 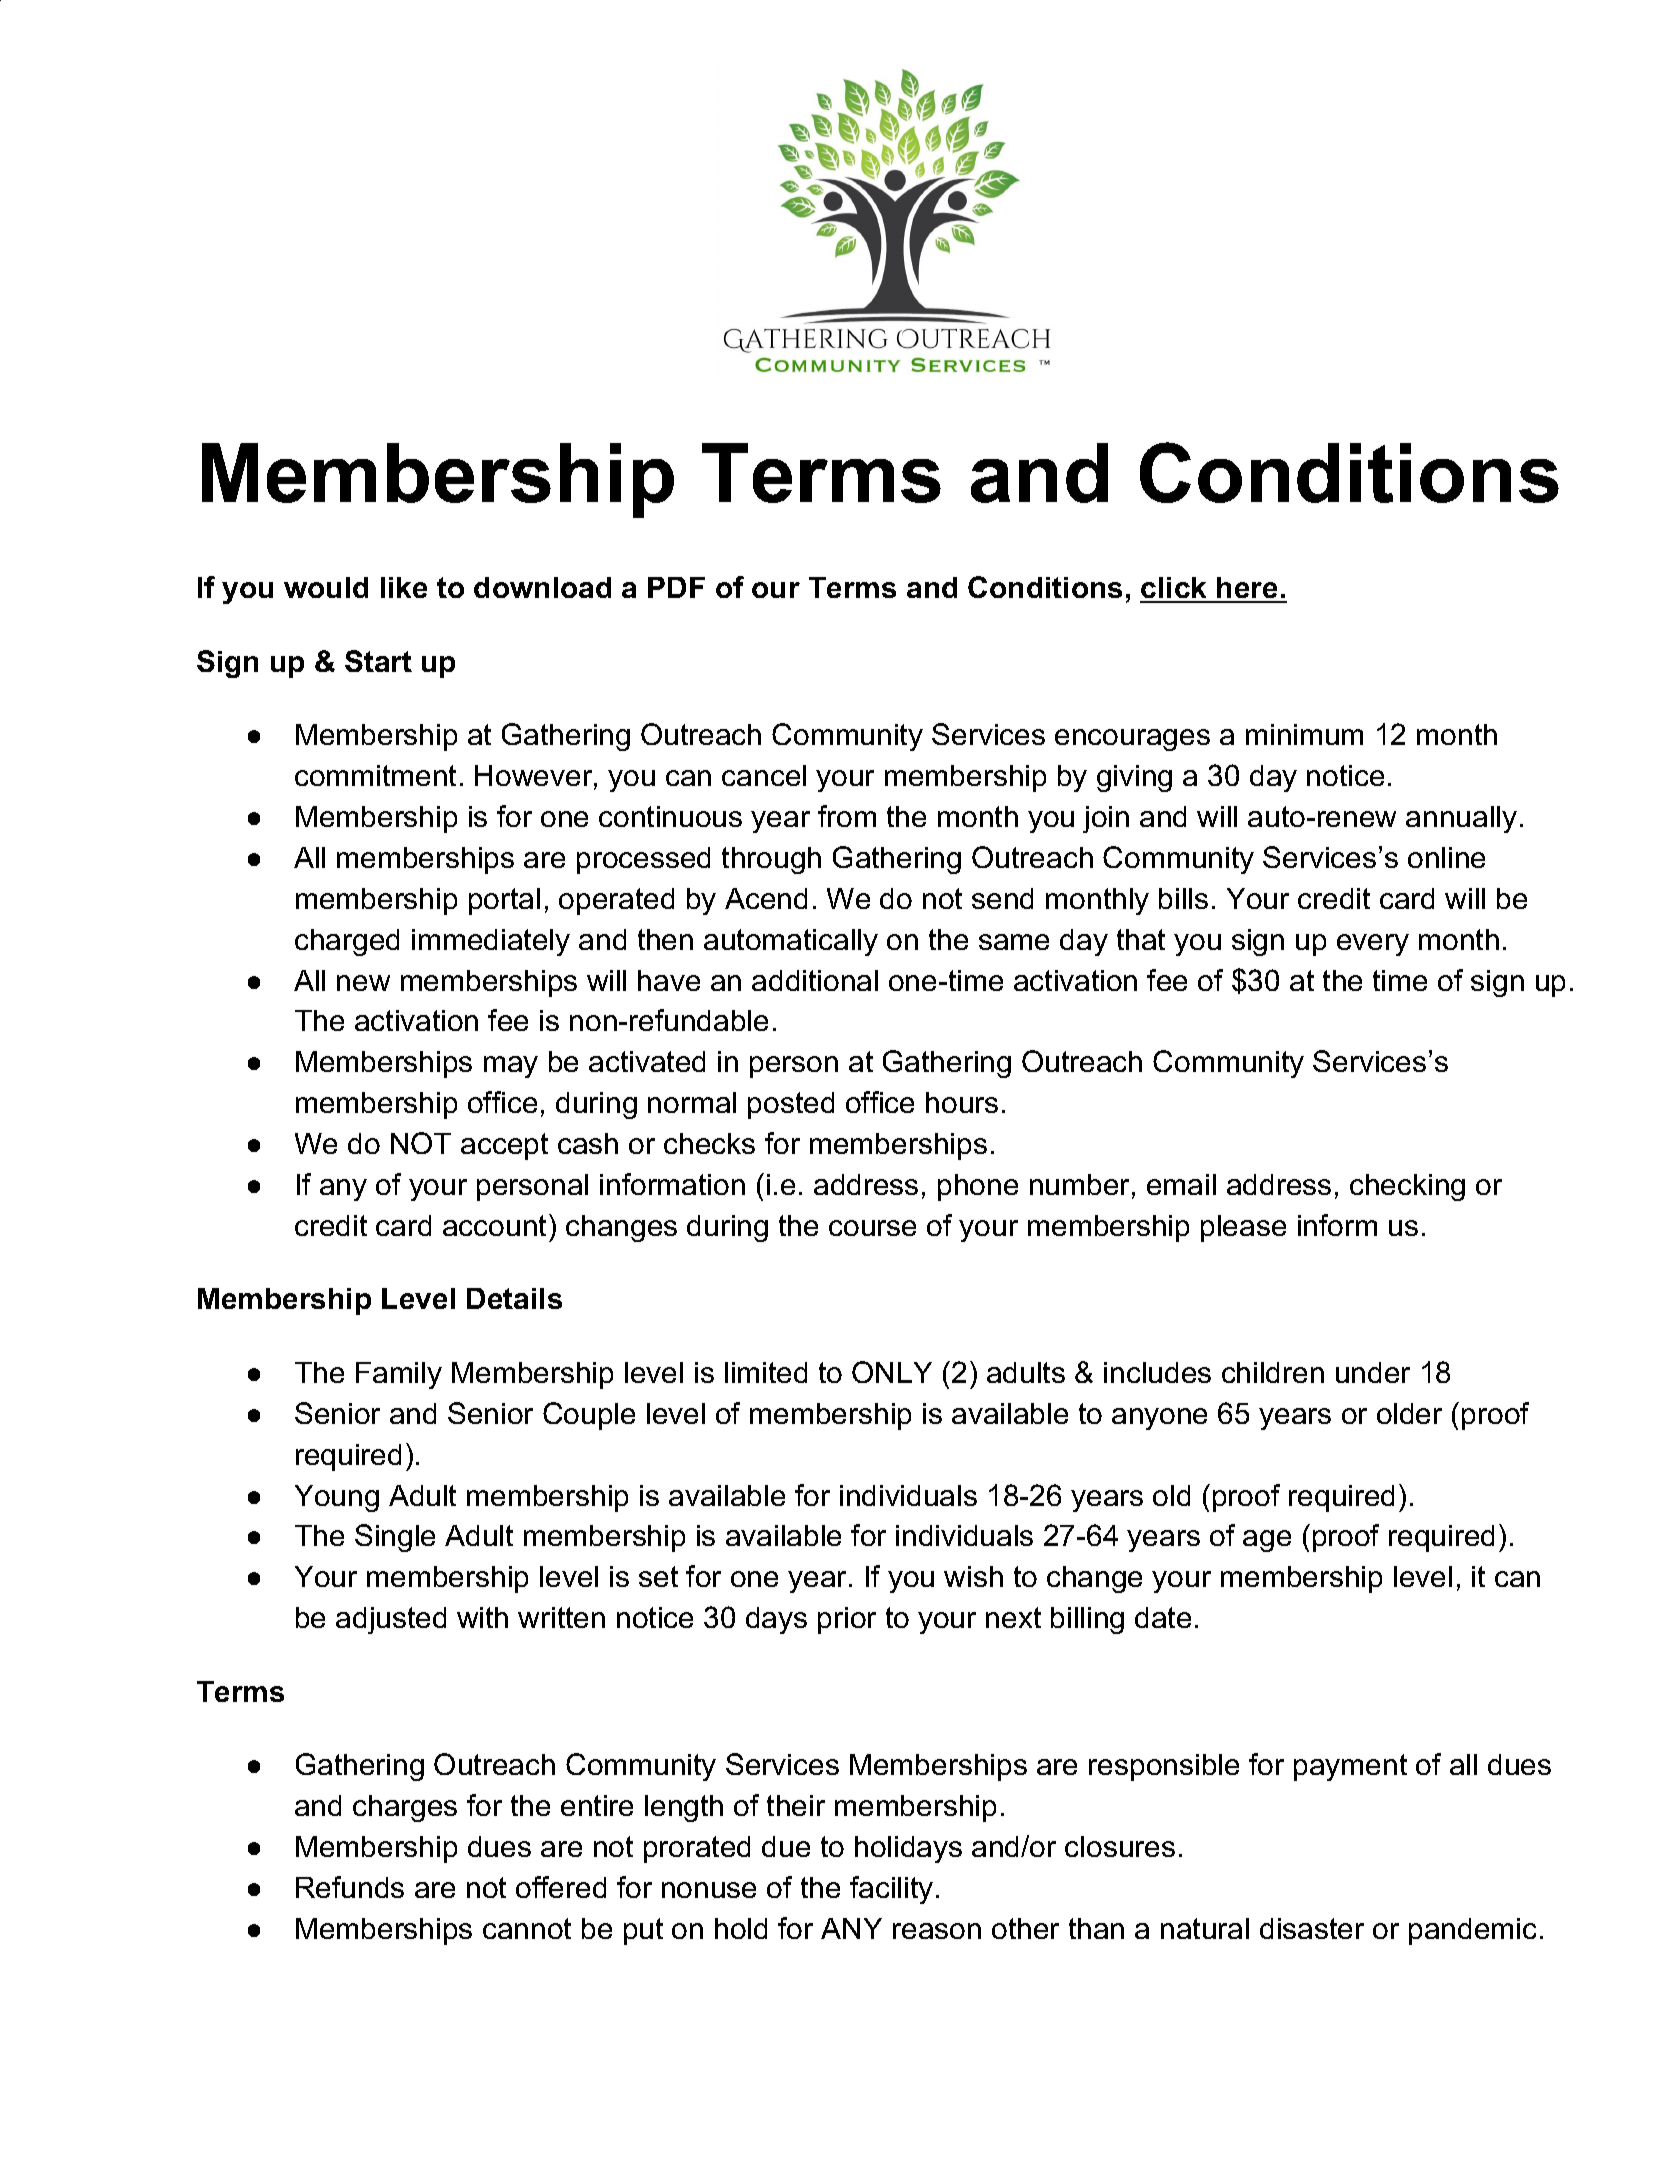 What do you see at coordinates (1247, 589) in the page?
I see `here` at bounding box center [1247, 589].
